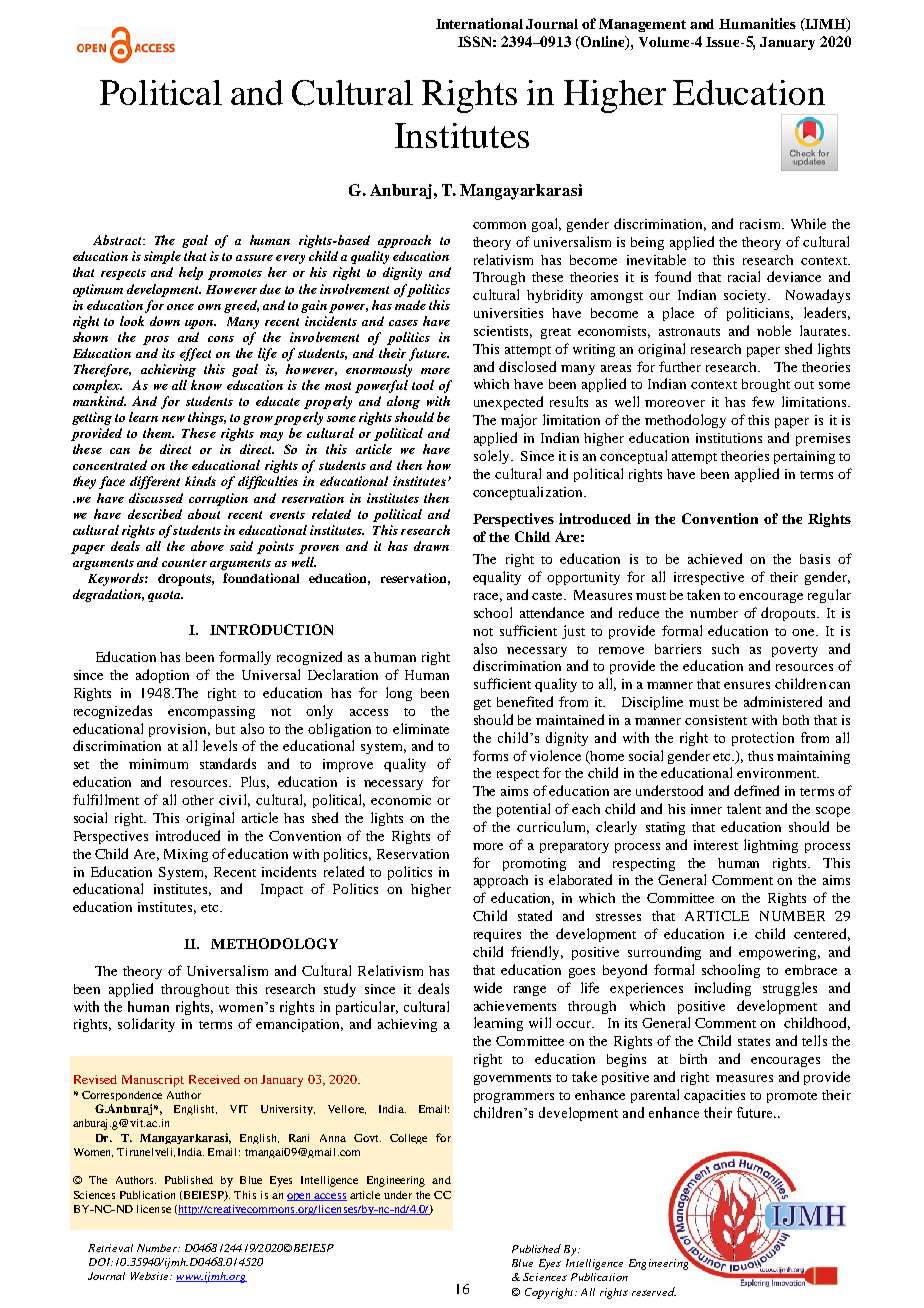  What do you see at coordinates (723, 989) in the screenshot?
I see `including` at bounding box center [723, 989].
